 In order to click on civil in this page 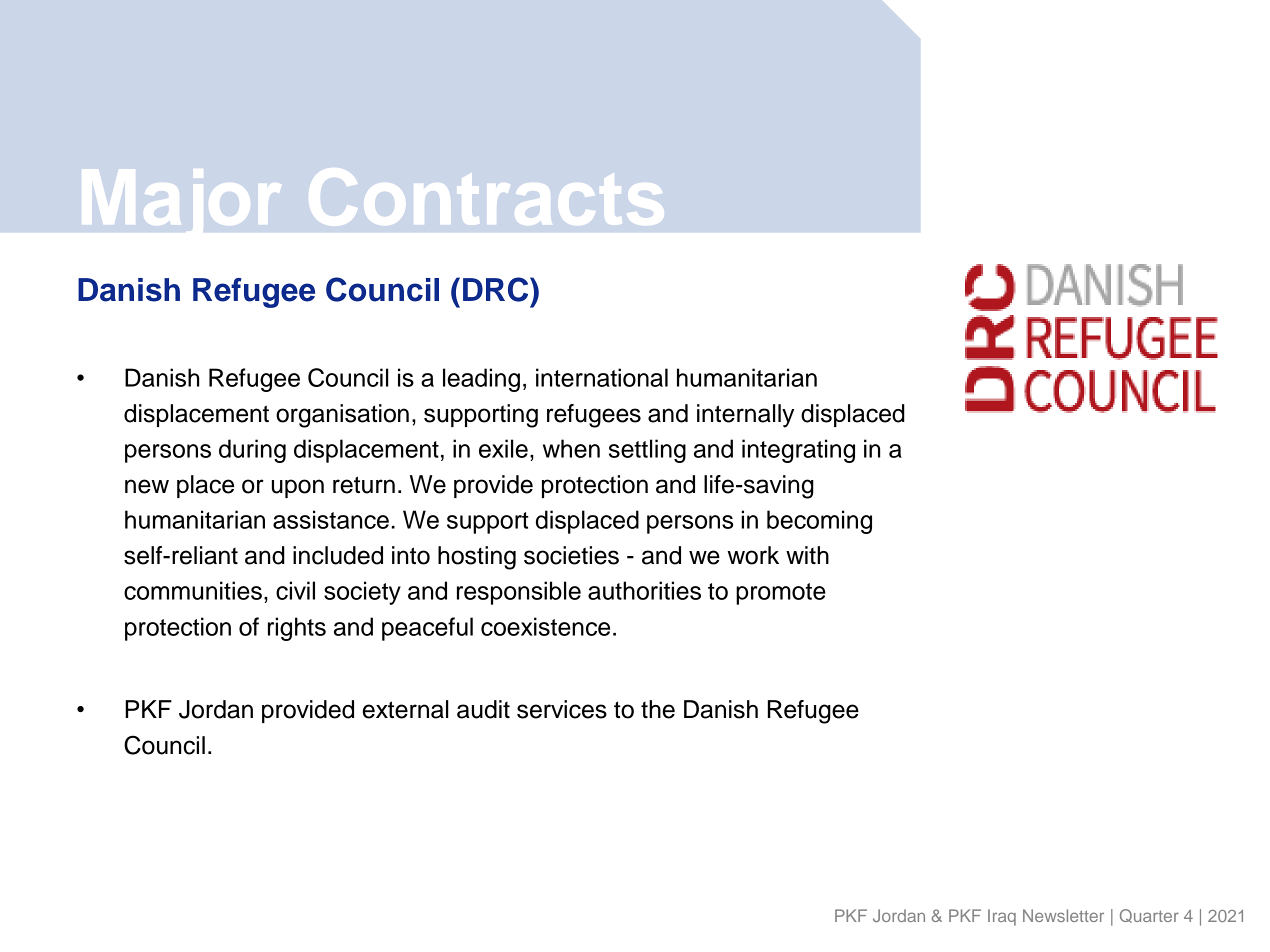, I will do `click(295, 590)`.
